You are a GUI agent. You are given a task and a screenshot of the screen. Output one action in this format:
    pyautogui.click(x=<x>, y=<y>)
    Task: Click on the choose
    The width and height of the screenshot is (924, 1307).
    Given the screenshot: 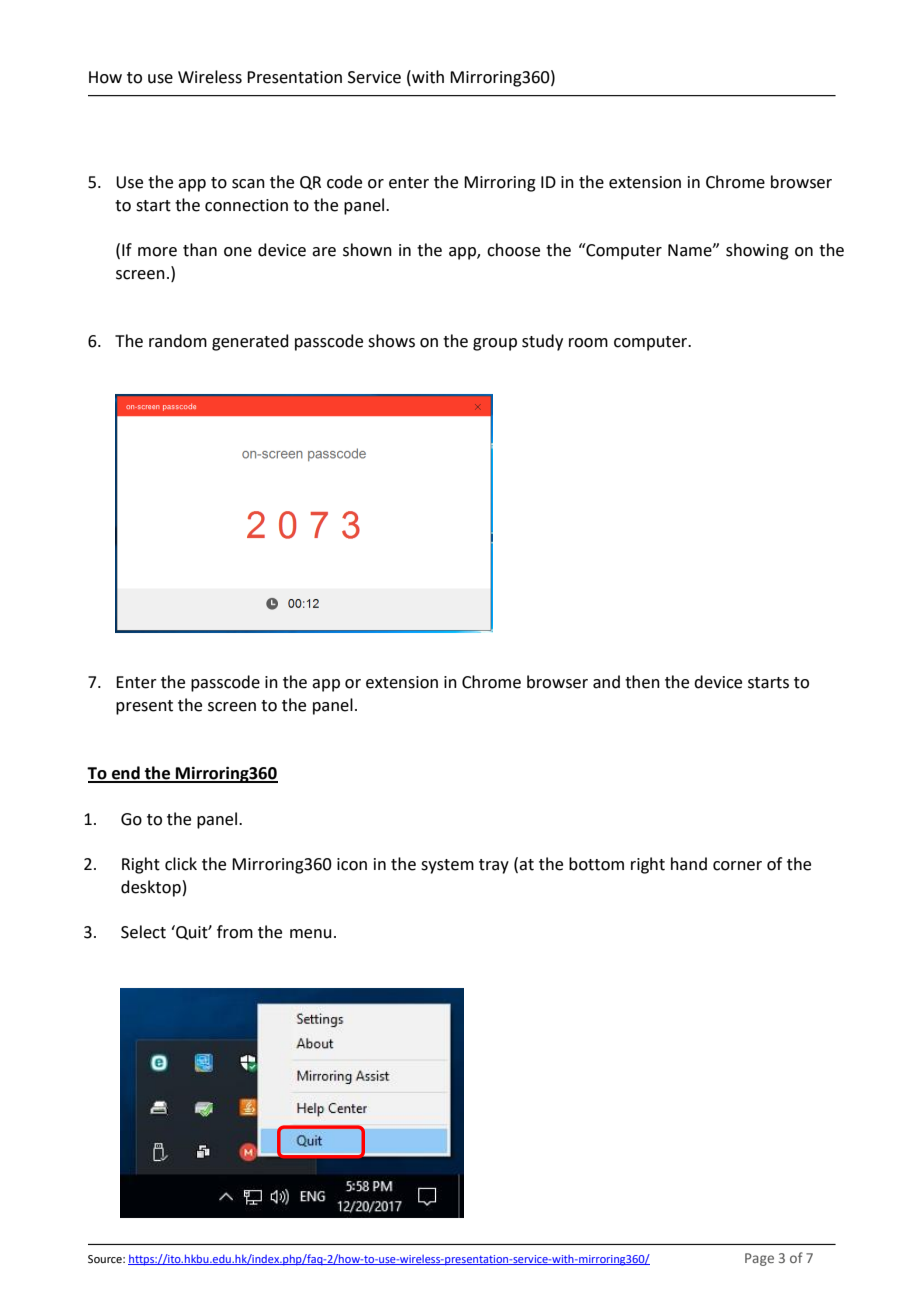 What is the action you would take?
    pyautogui.click(x=513, y=250)
